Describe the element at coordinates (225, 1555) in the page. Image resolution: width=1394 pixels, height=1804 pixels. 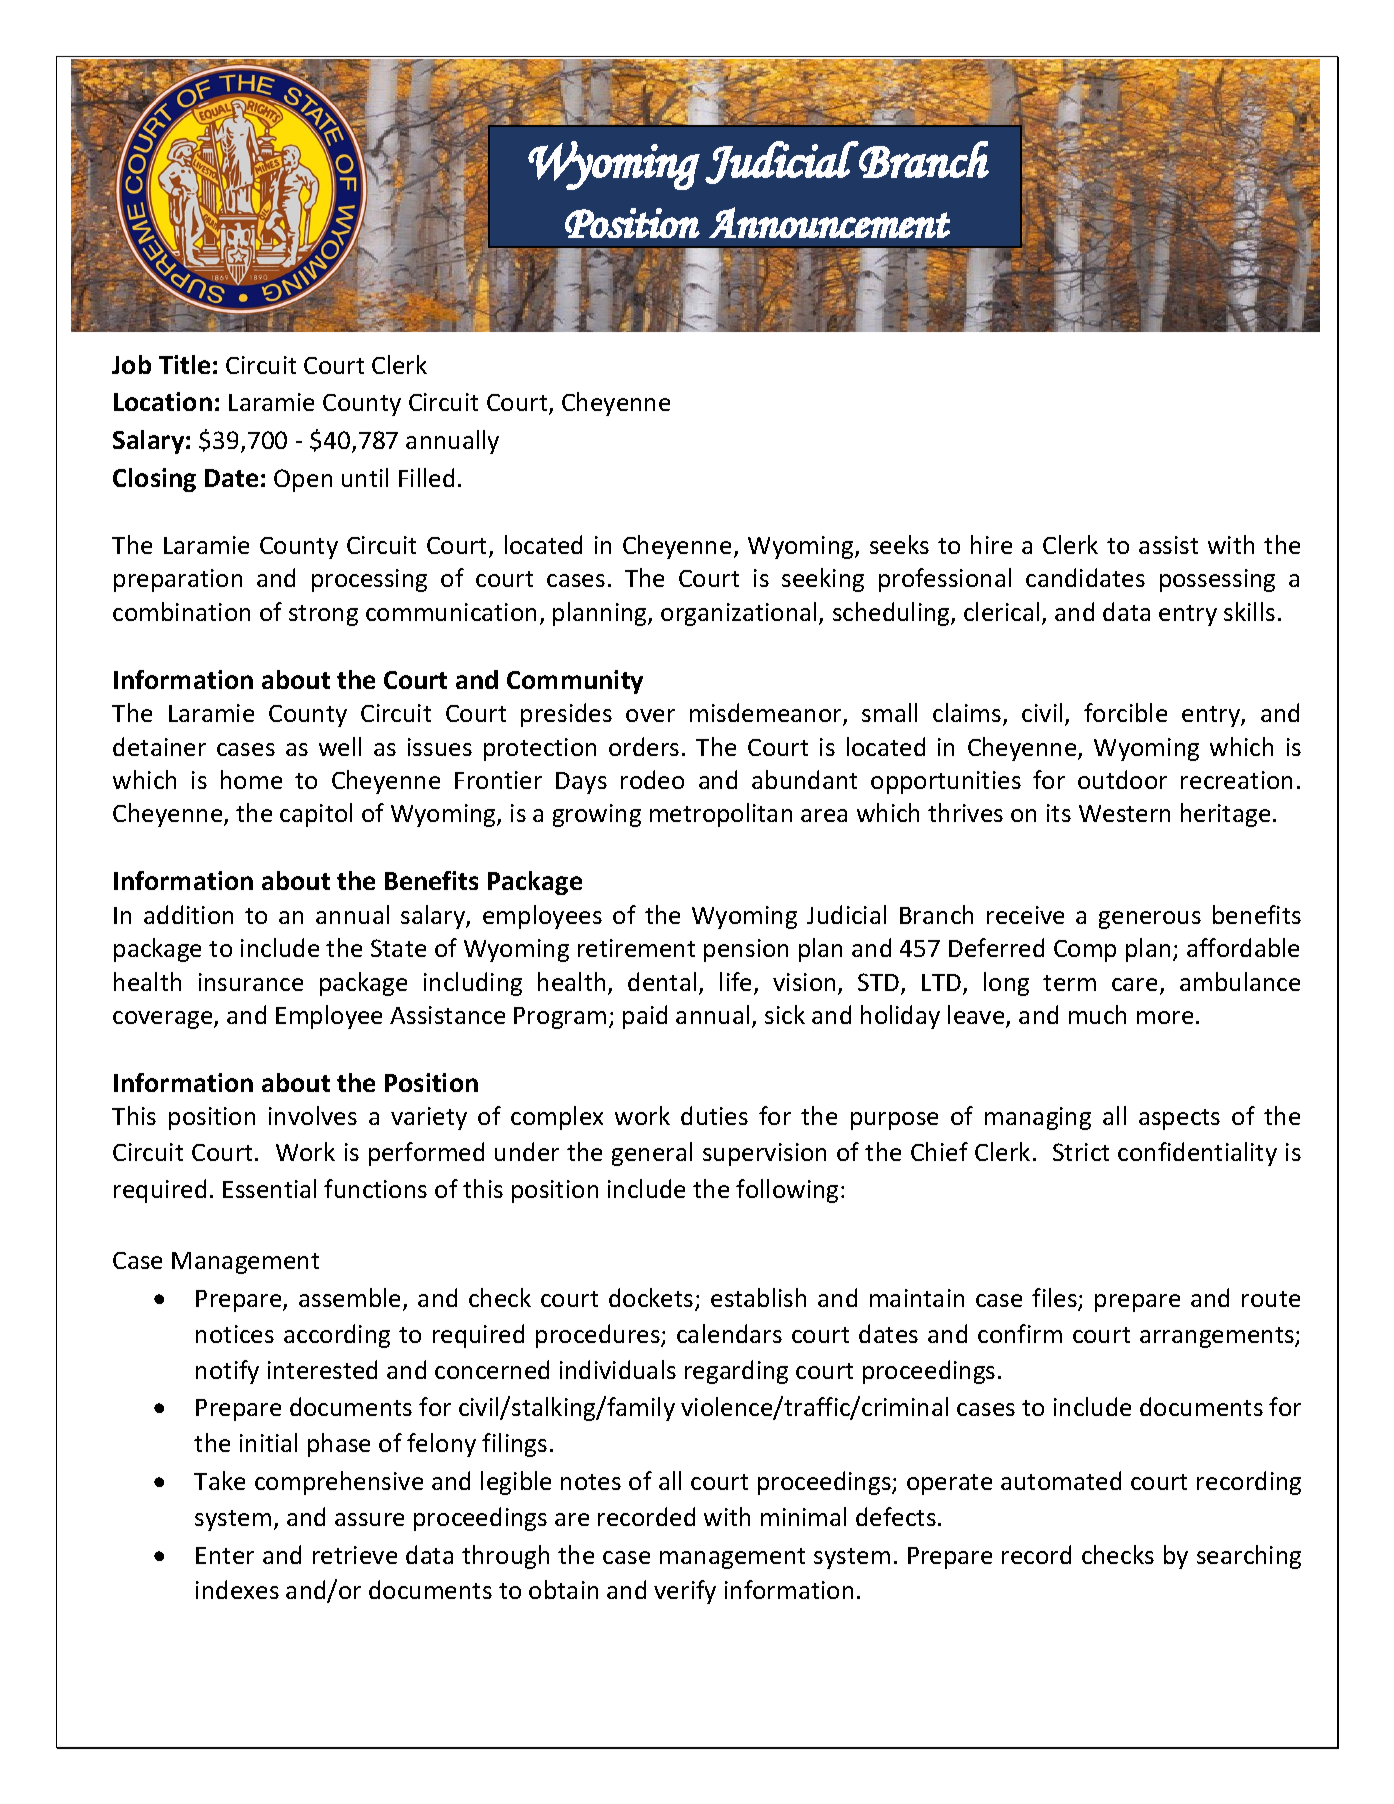
I see `Enter` at that location.
